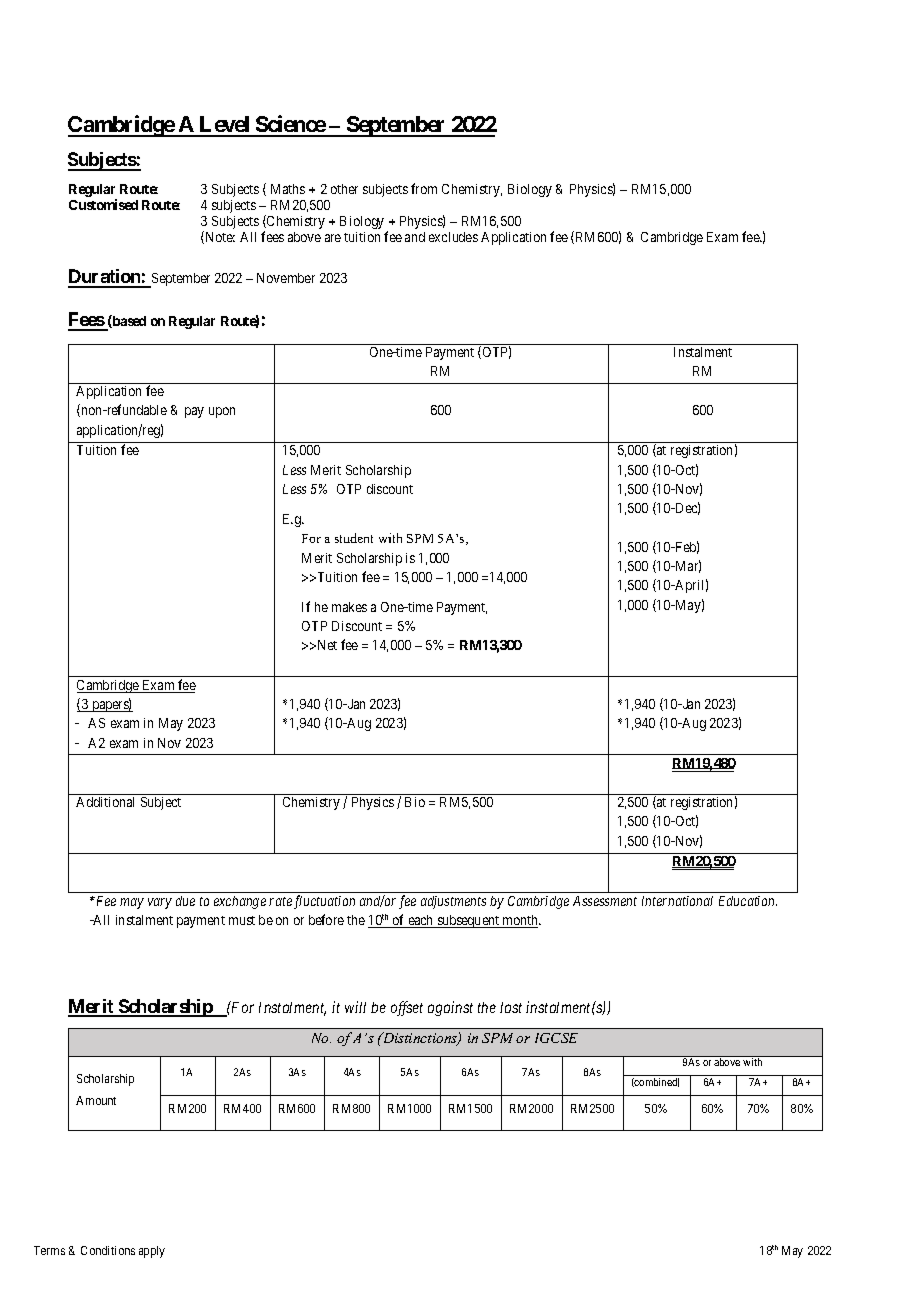 The height and width of the page is (1308, 924). I want to click on Net, so click(326, 645).
